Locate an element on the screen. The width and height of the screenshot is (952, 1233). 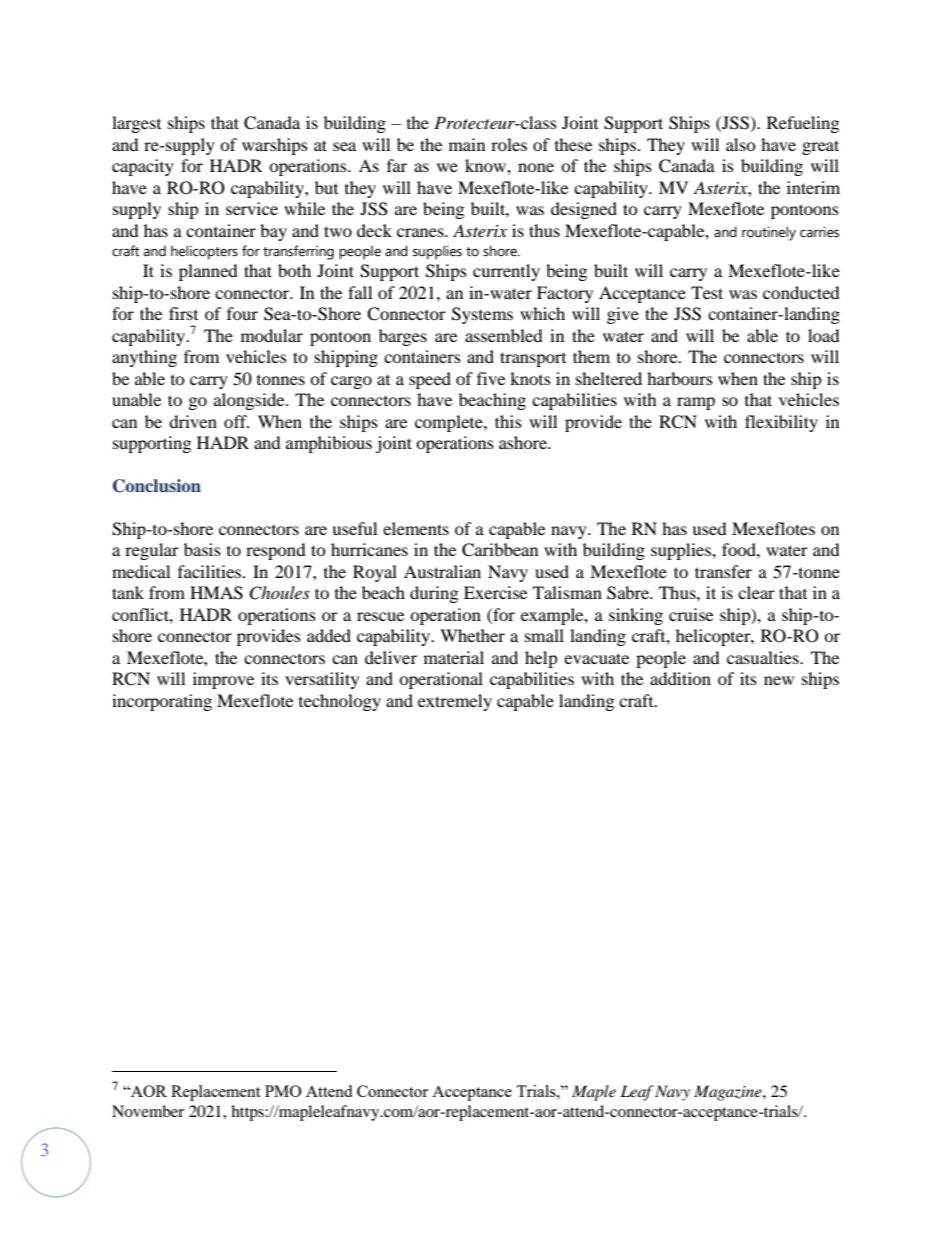
complete is located at coordinates (450, 423).
